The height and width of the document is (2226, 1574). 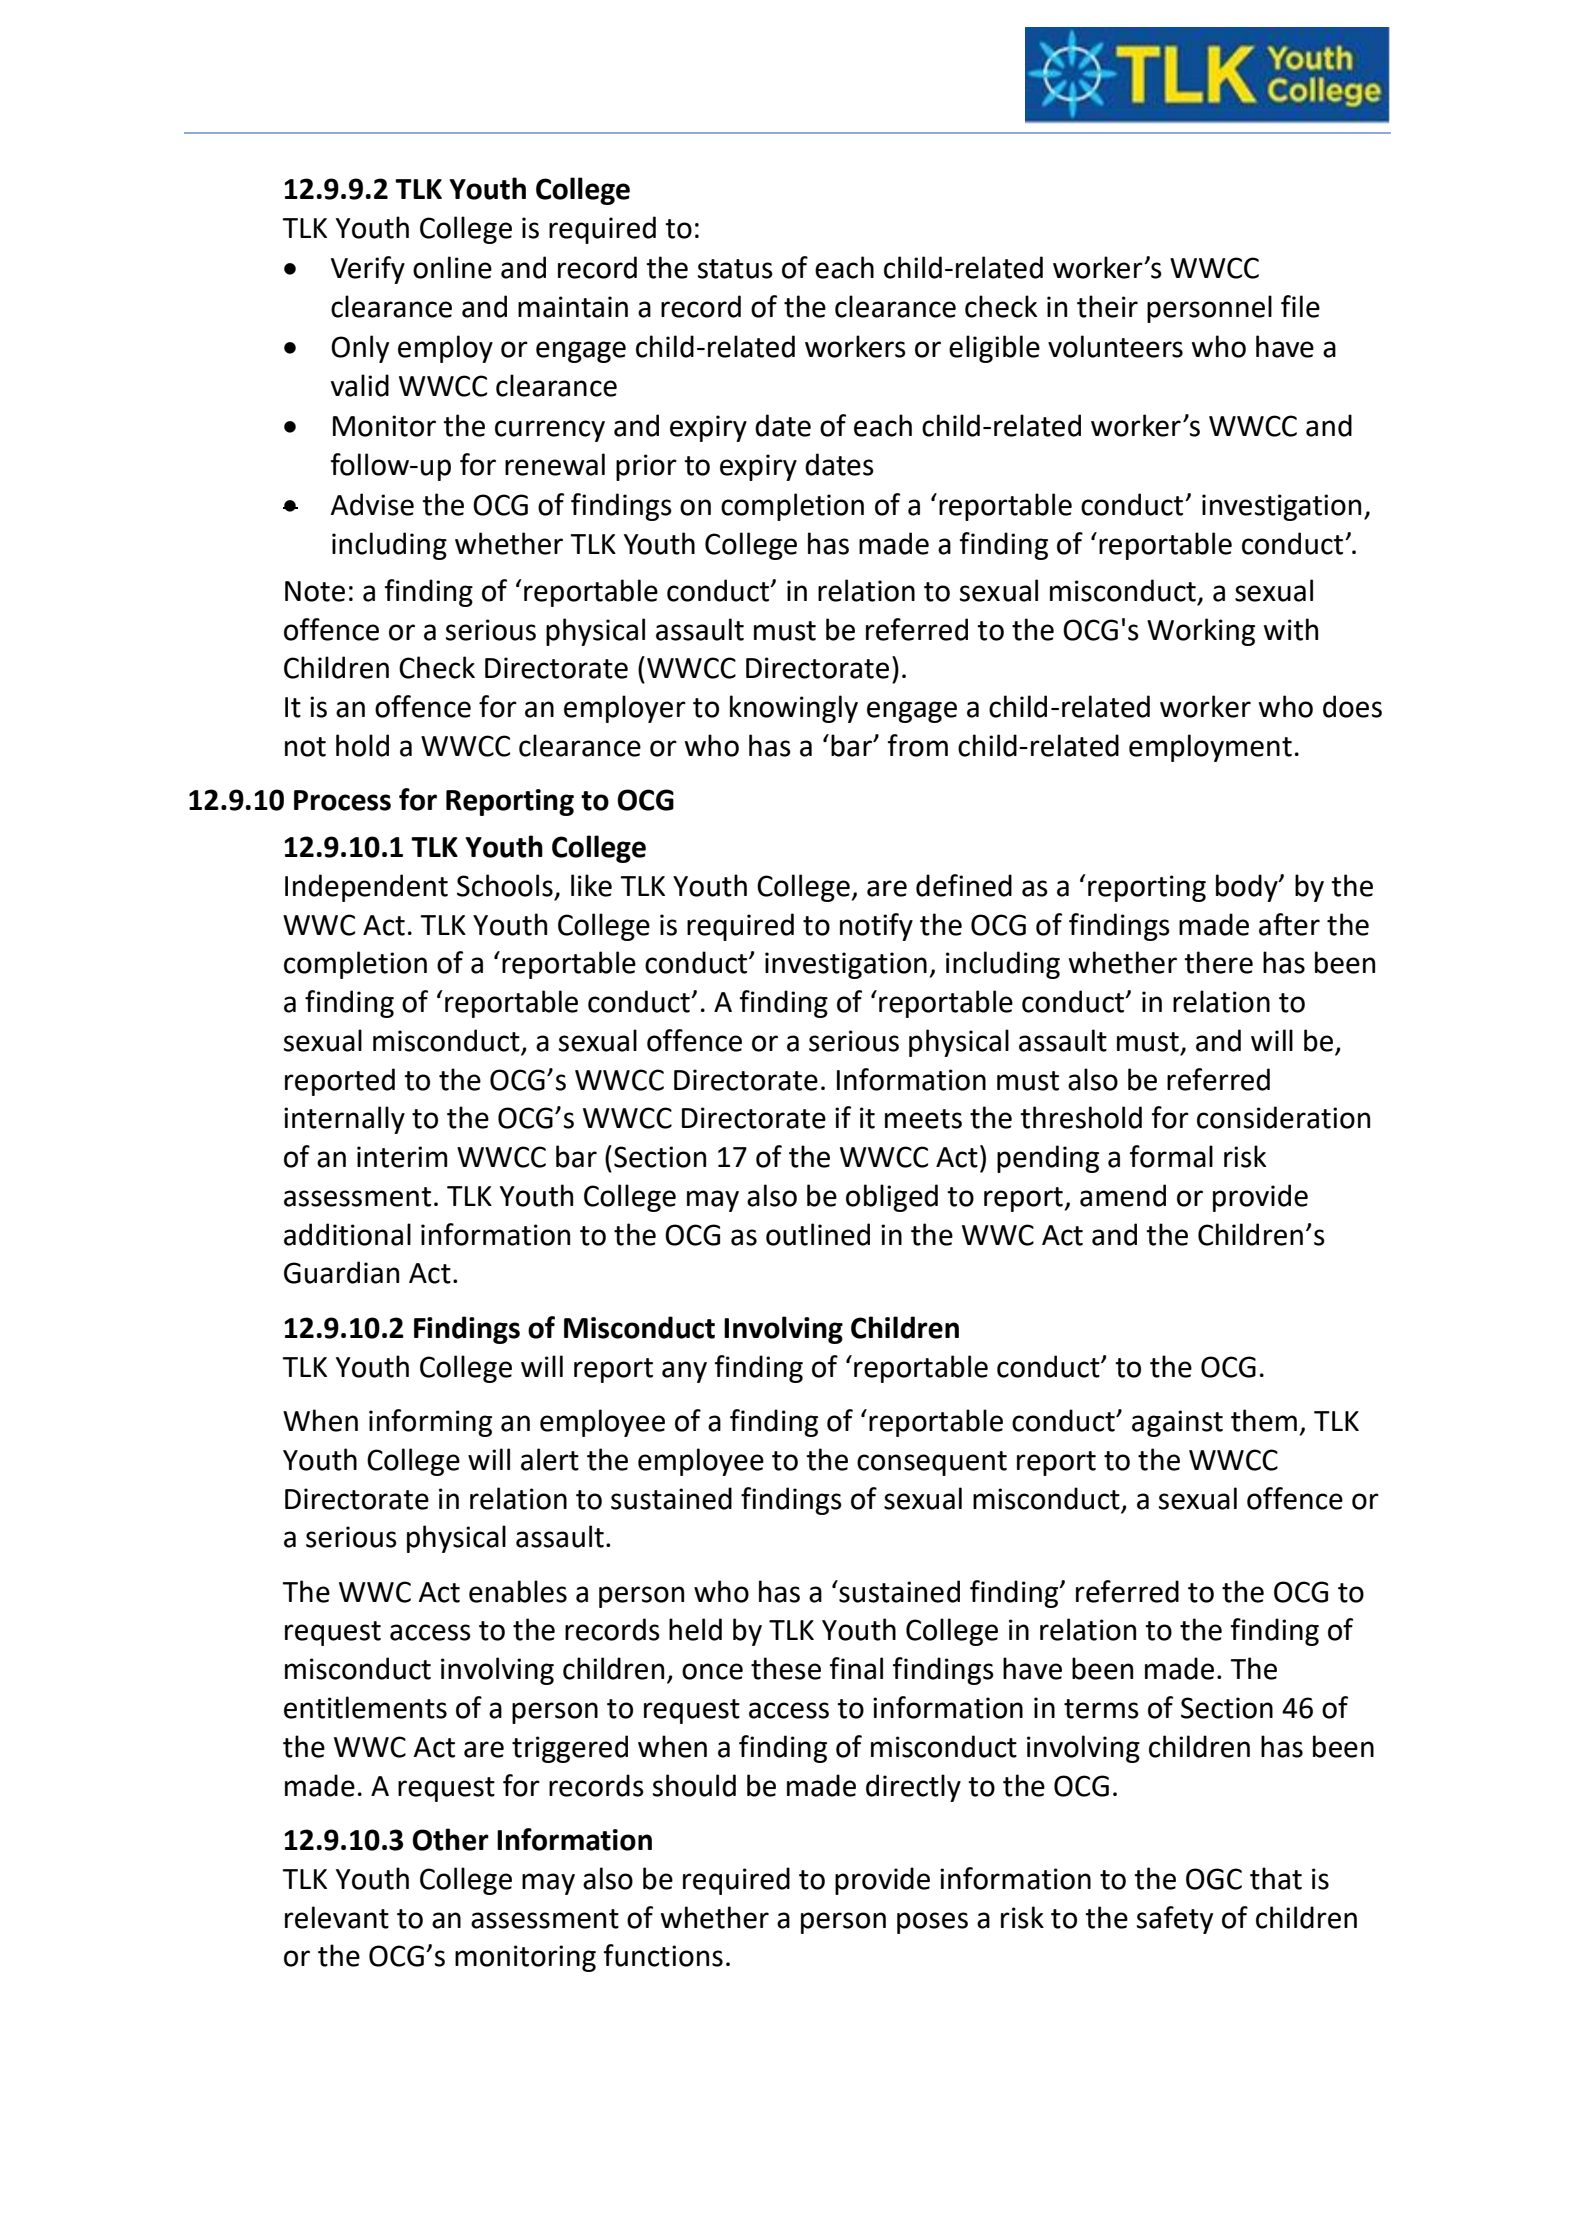 I want to click on informing, so click(x=430, y=1423).
